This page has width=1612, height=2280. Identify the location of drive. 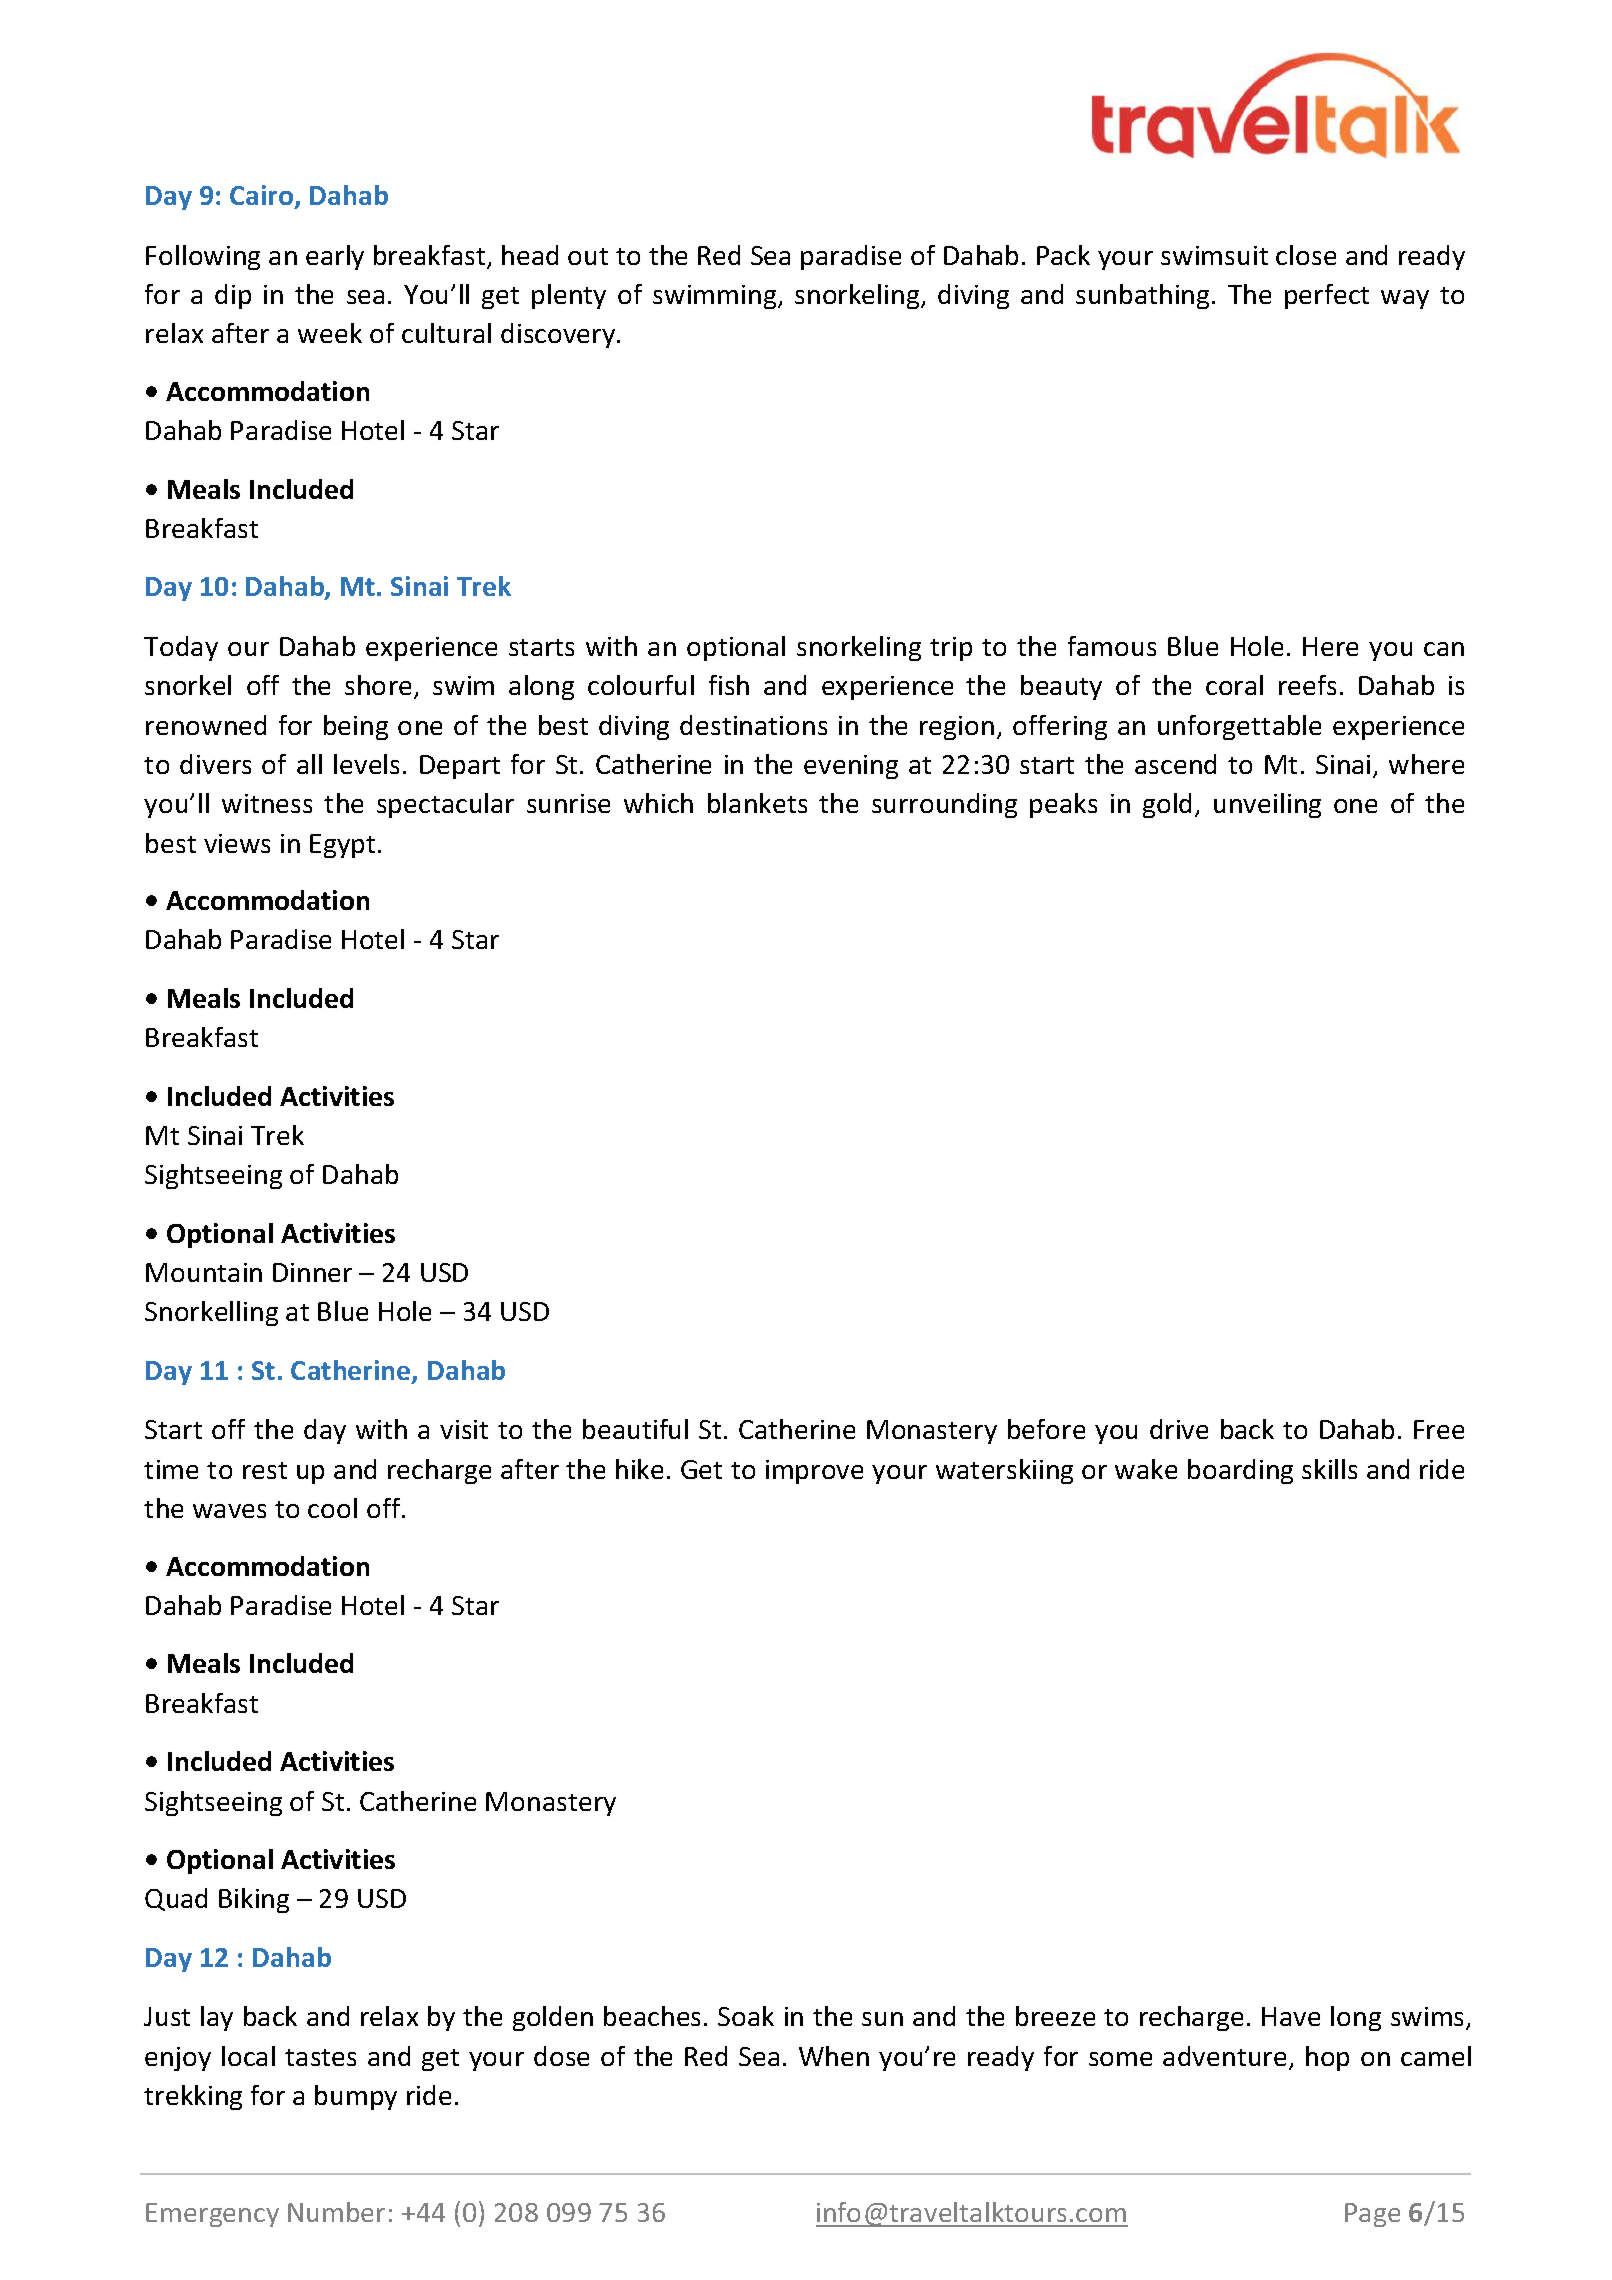
(1179, 1429).
